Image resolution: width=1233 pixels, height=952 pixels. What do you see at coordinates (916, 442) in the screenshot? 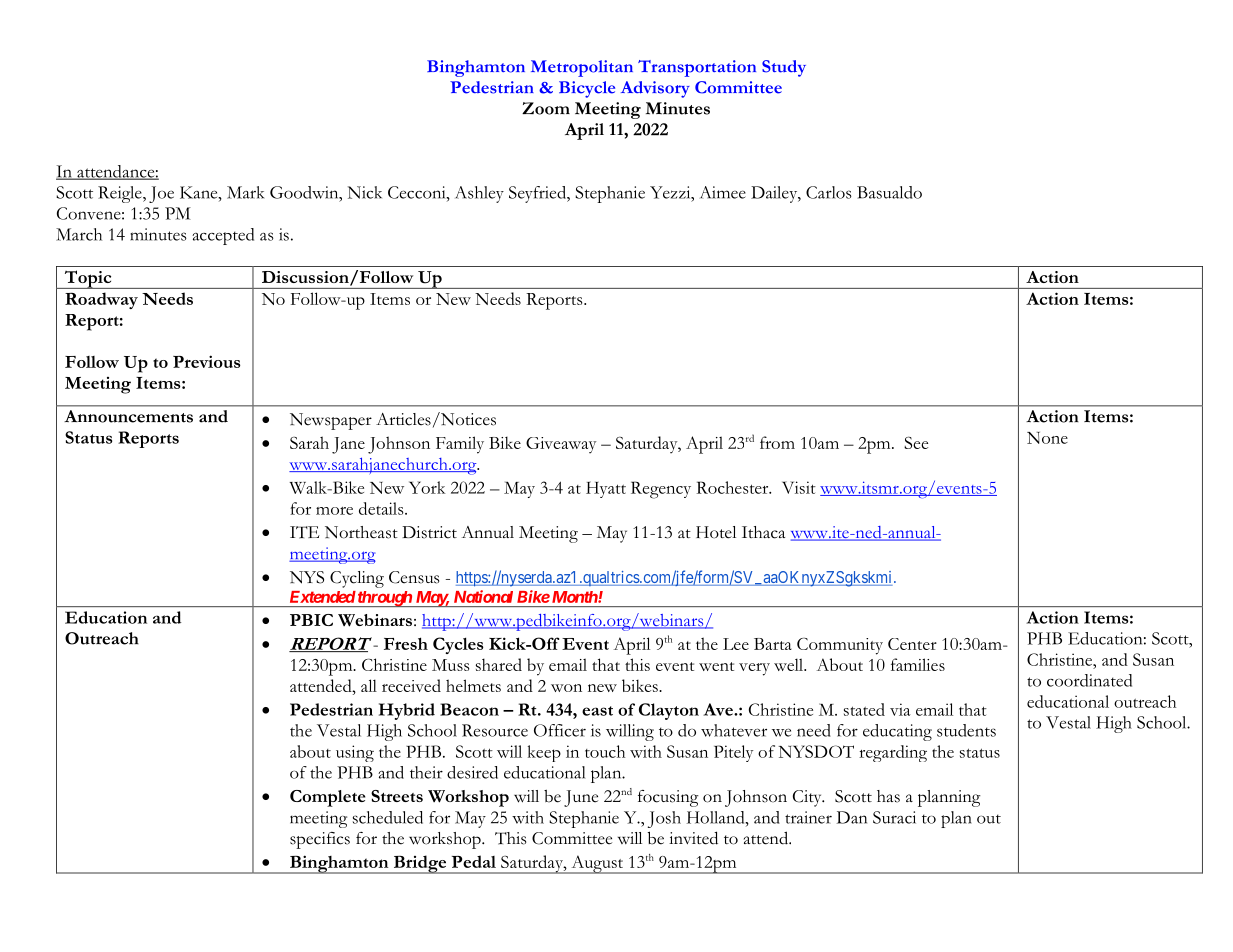
I see `See` at bounding box center [916, 442].
